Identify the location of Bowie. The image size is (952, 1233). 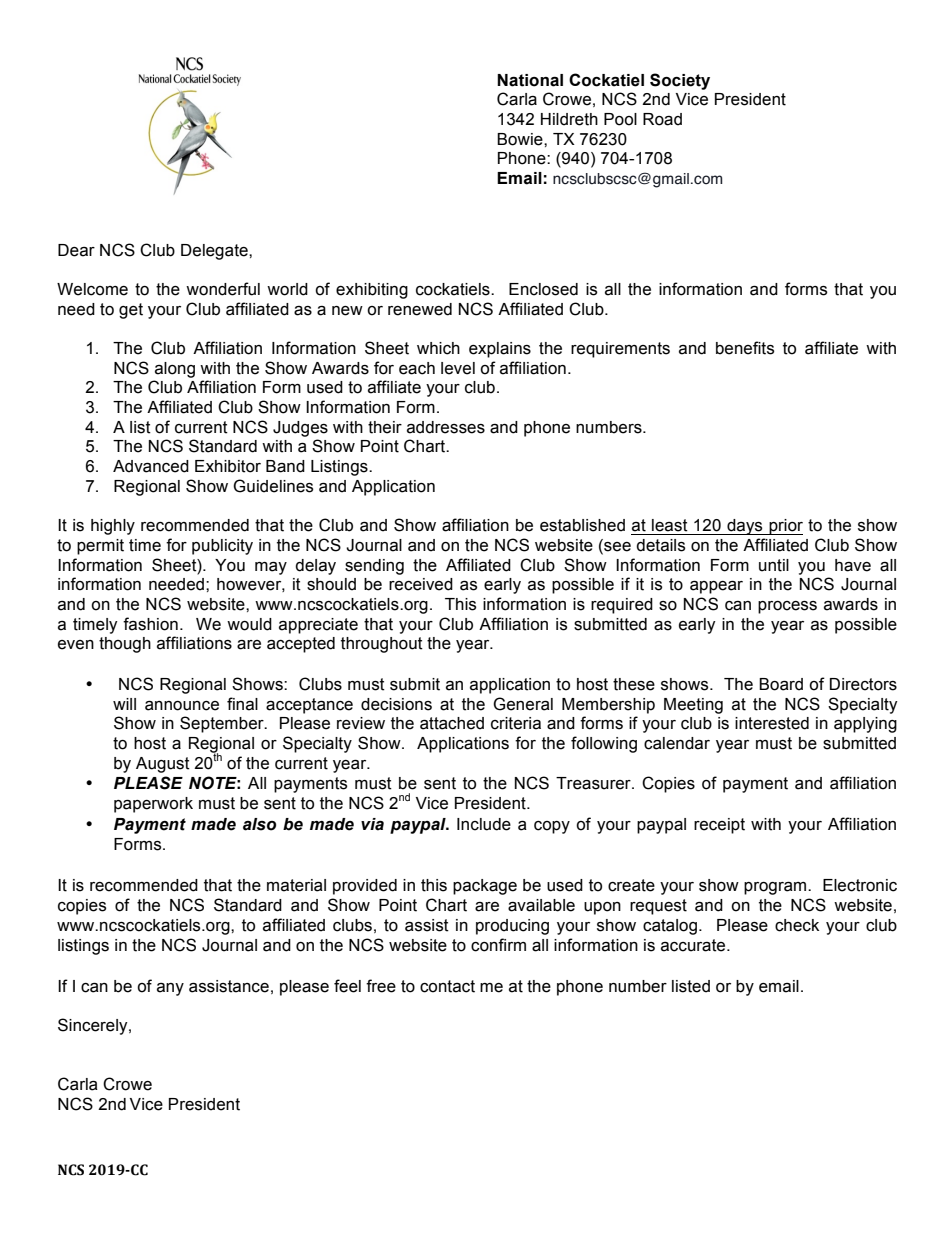
(521, 139).
